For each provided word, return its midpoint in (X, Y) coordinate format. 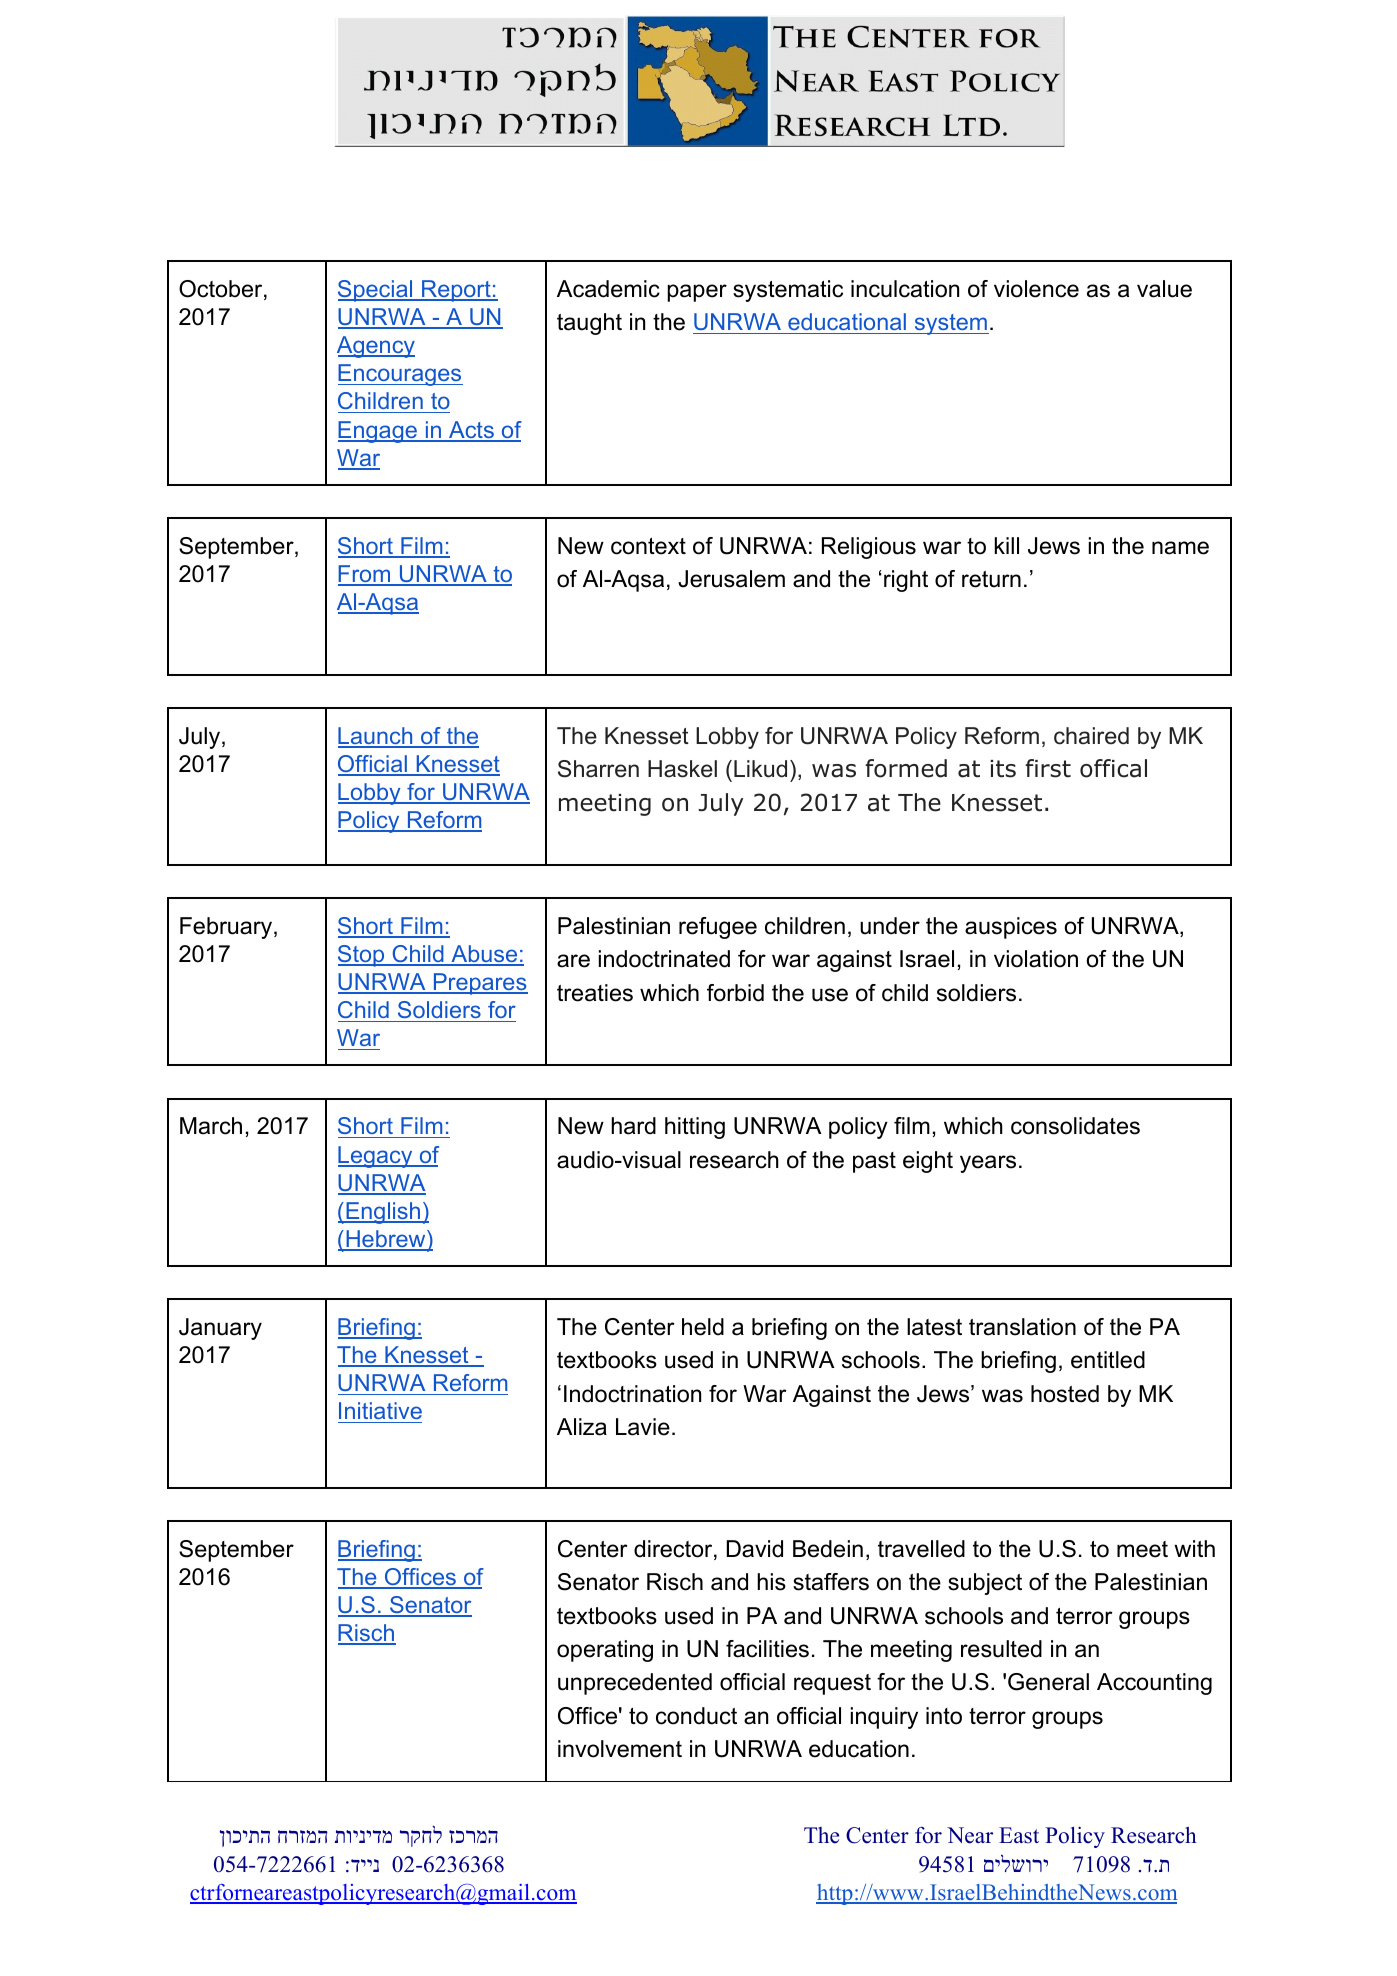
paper (697, 293)
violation (1036, 959)
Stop (362, 956)
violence (1036, 289)
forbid (735, 993)
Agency (376, 347)
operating (605, 1651)
